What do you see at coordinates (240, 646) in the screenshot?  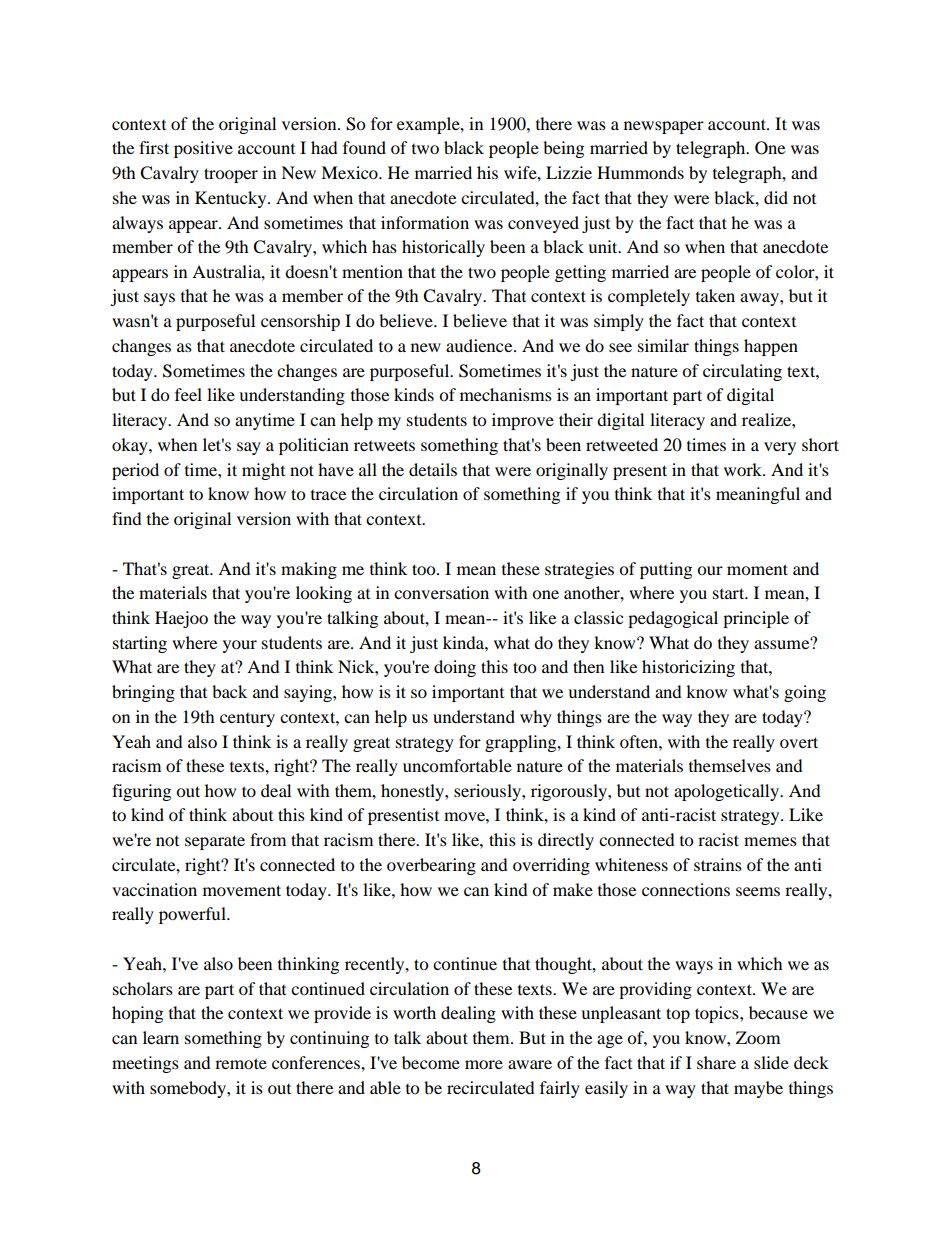 I see `your` at bounding box center [240, 646].
